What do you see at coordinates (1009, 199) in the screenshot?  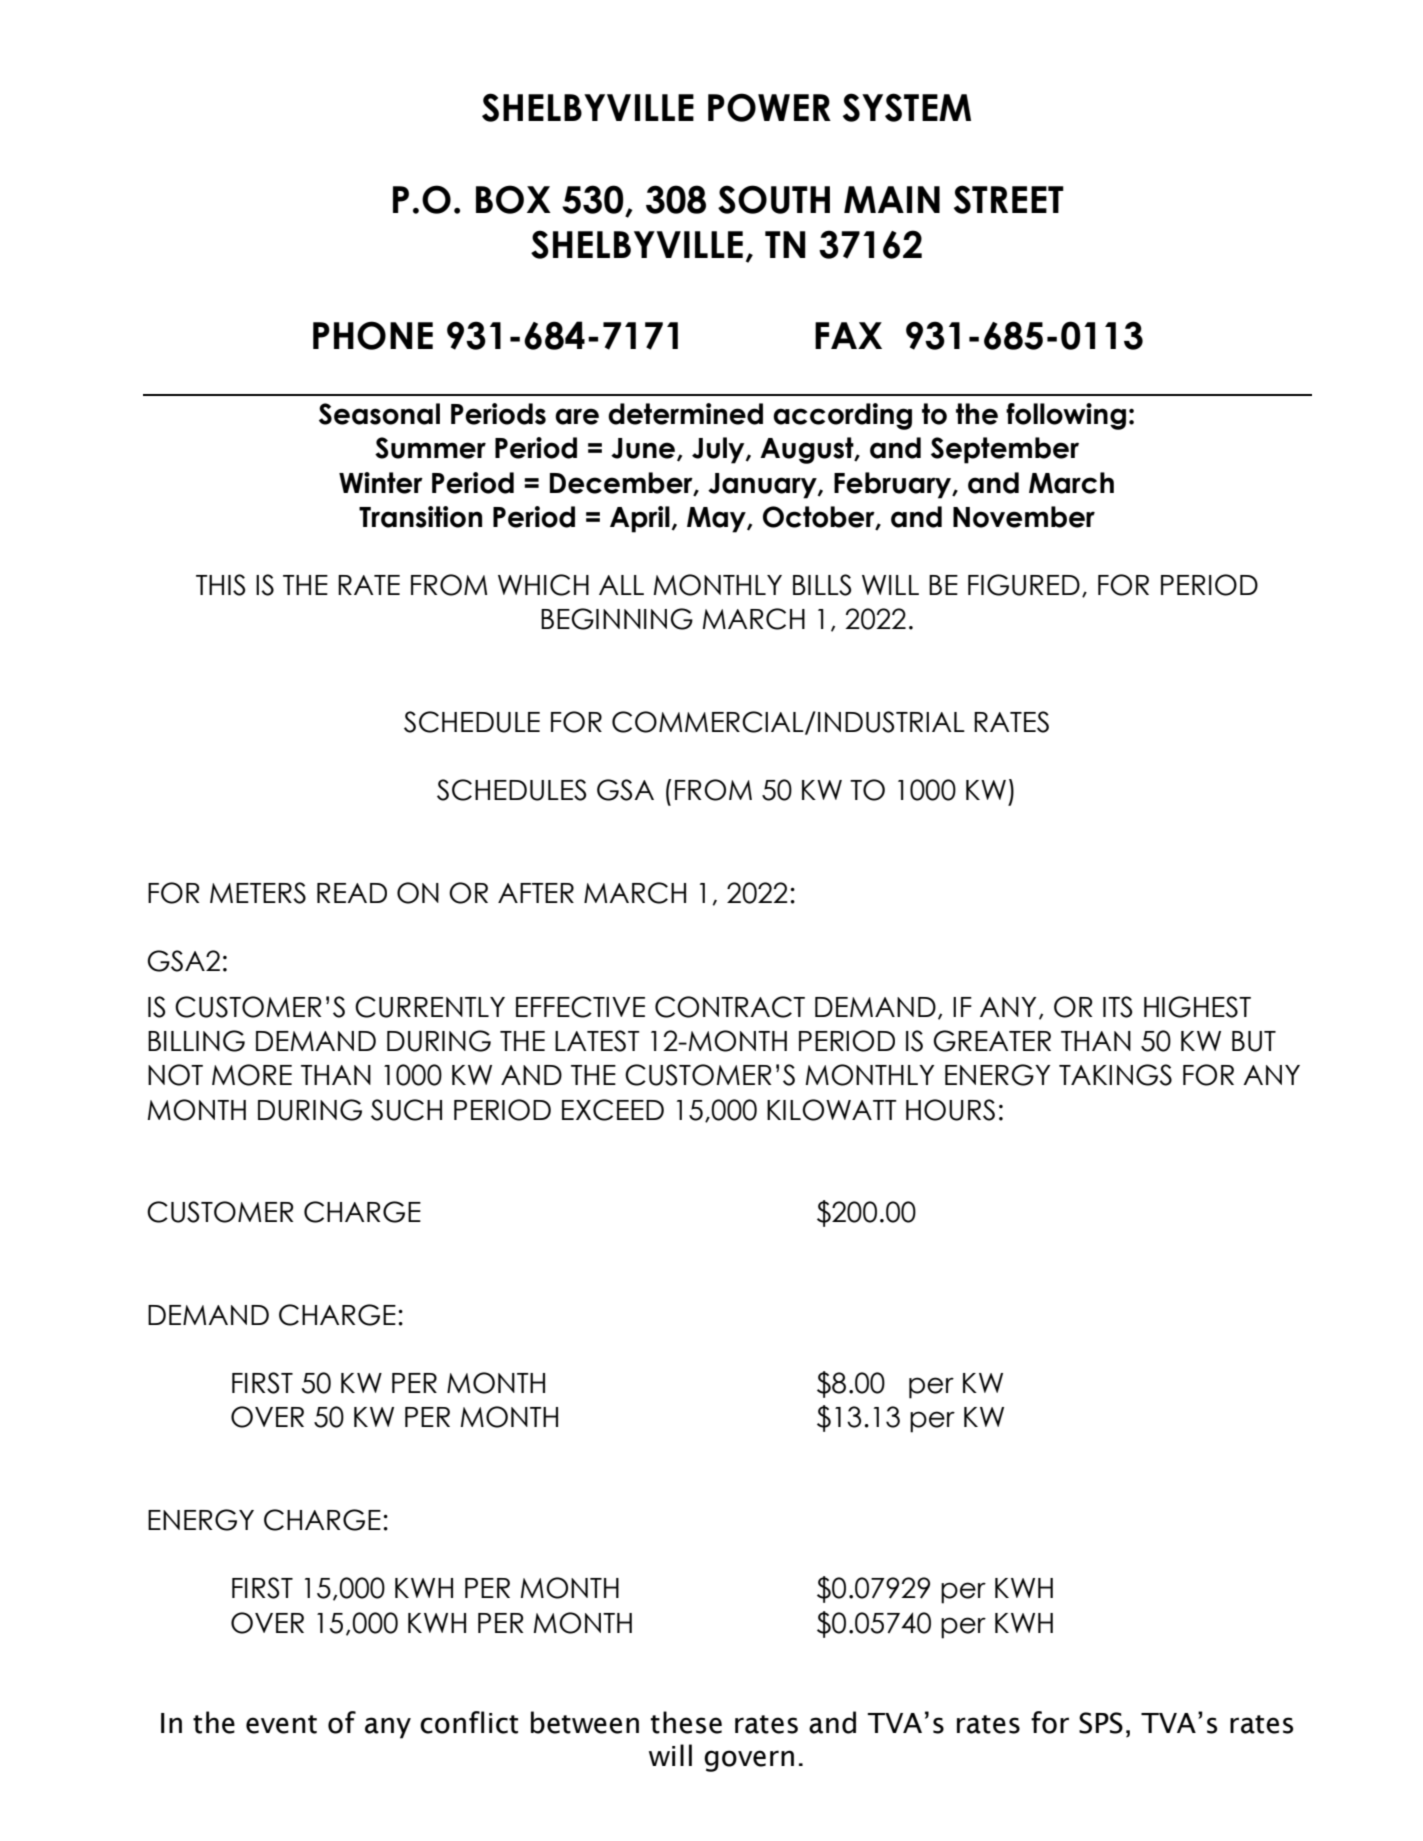 I see `STREET` at bounding box center [1009, 199].
